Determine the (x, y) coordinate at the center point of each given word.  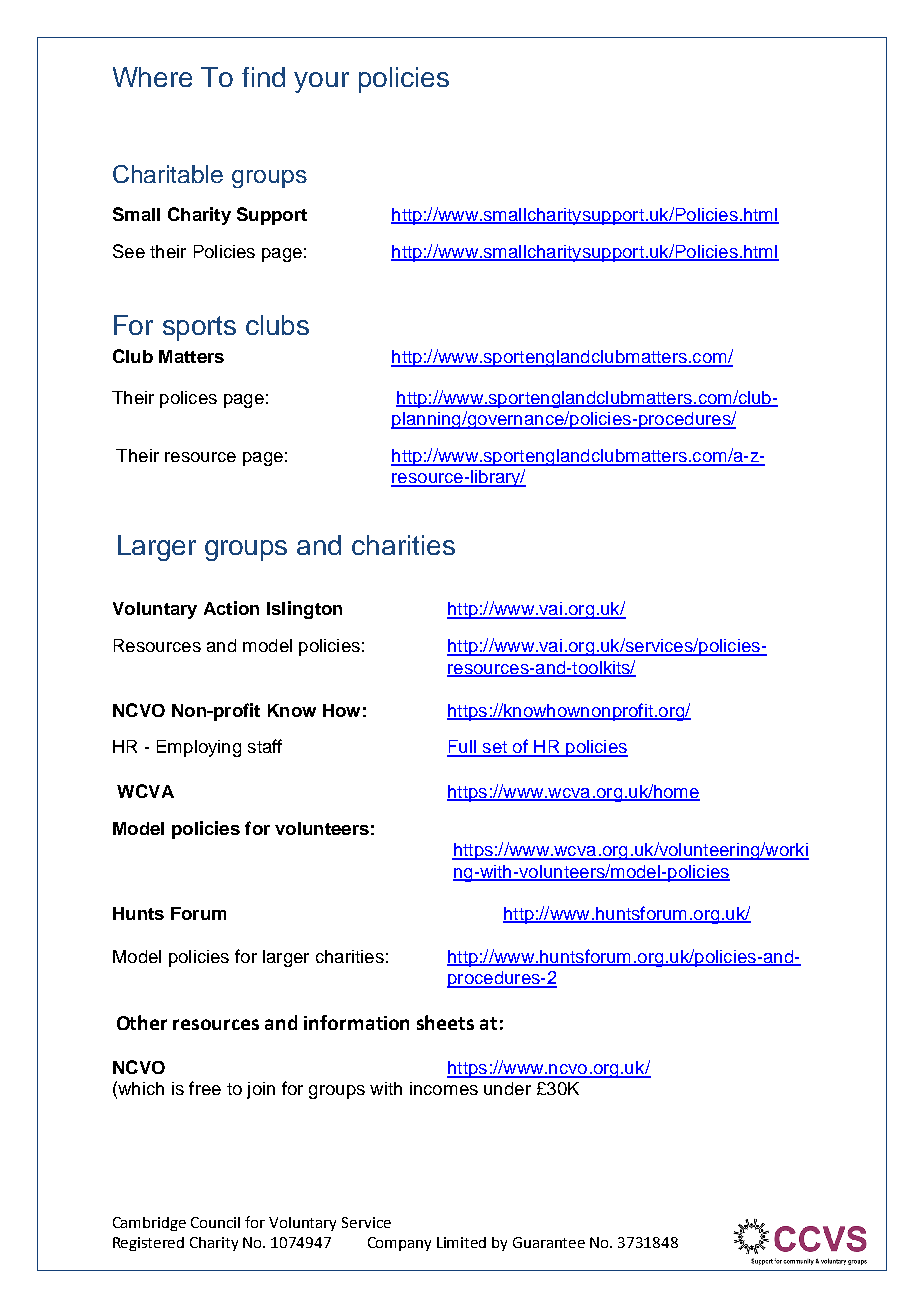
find (263, 77)
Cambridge (149, 1224)
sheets (445, 1022)
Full (462, 748)
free (205, 1088)
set (494, 748)
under (507, 1088)
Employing (199, 748)
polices (188, 399)
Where (152, 77)
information (356, 1022)
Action (231, 608)
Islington (304, 610)
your (321, 82)
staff (265, 746)
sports (199, 328)
